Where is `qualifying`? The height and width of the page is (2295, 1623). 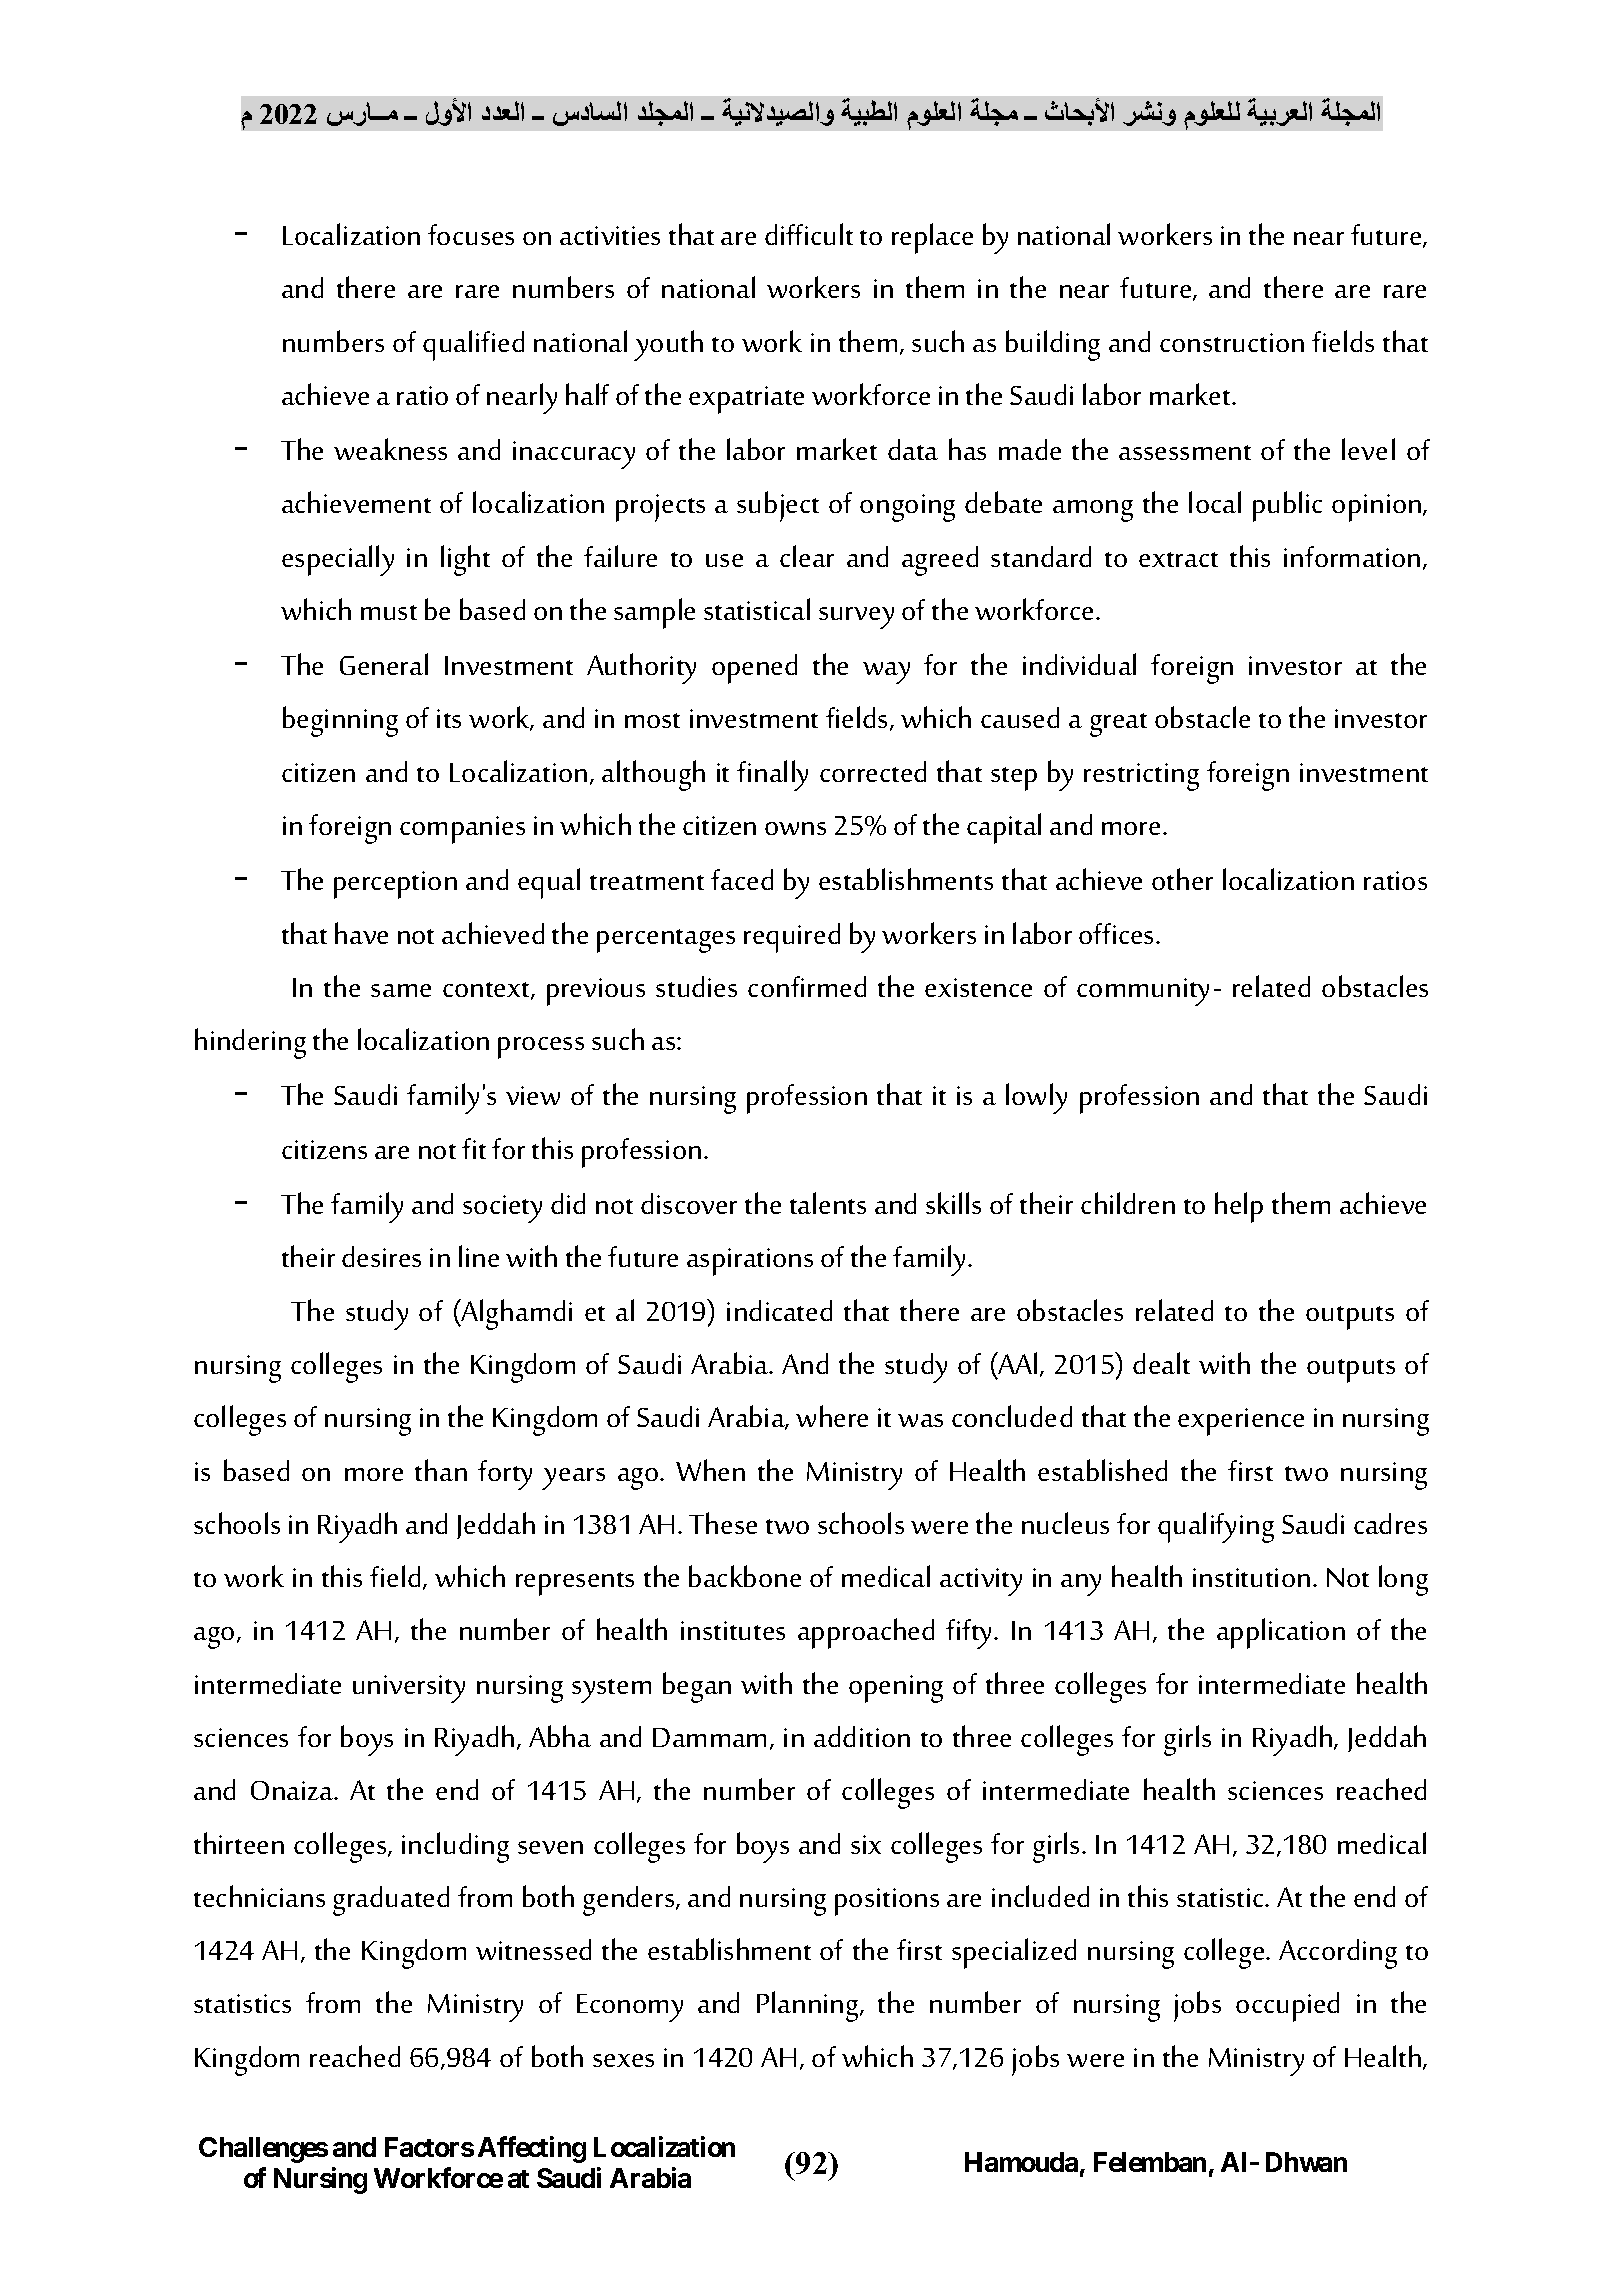
qualifying is located at coordinates (1216, 1527).
